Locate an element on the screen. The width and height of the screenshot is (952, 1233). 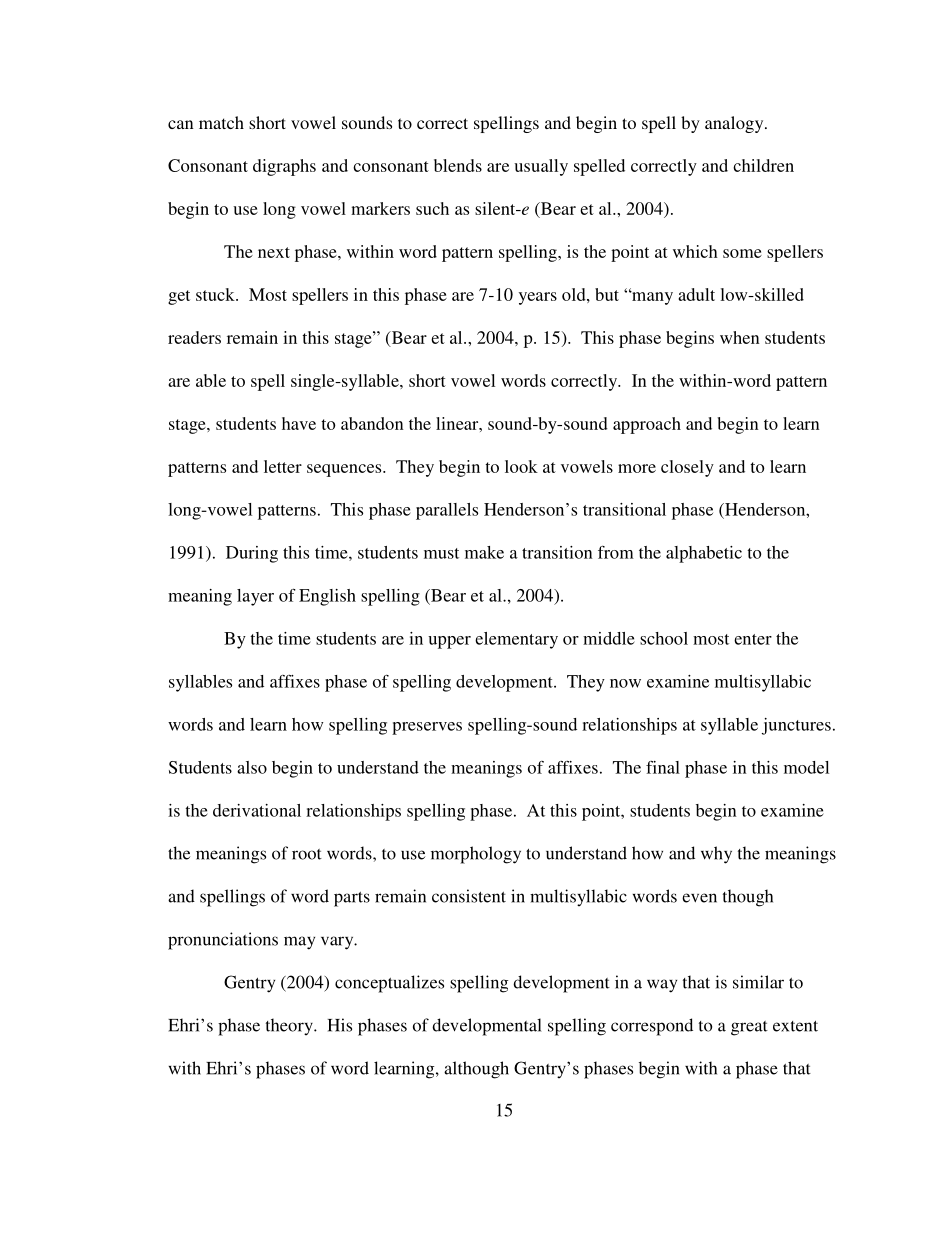
years is located at coordinates (538, 298).
